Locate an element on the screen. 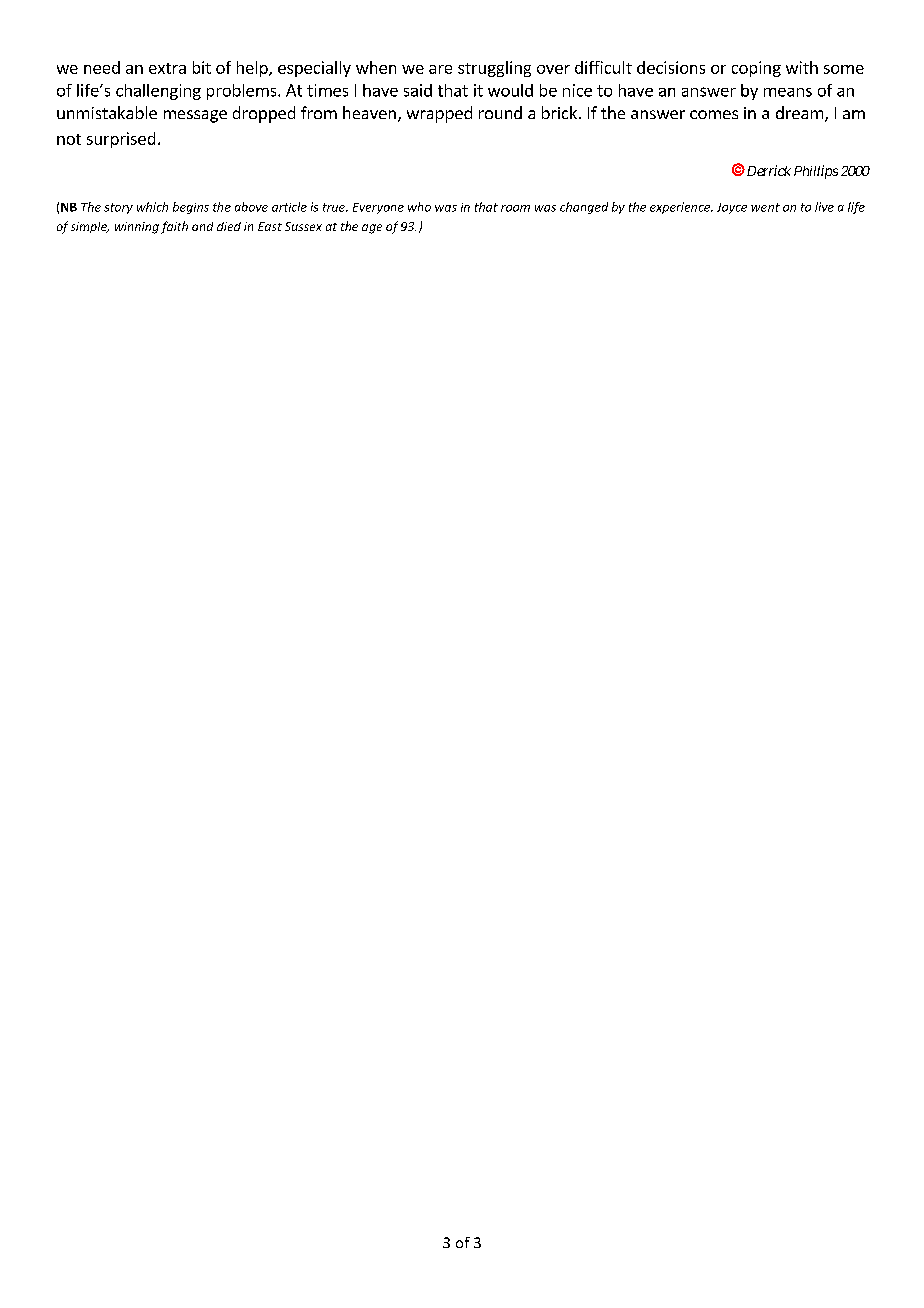 Image resolution: width=924 pixels, height=1308 pixels. Derrick is located at coordinates (767, 170).
